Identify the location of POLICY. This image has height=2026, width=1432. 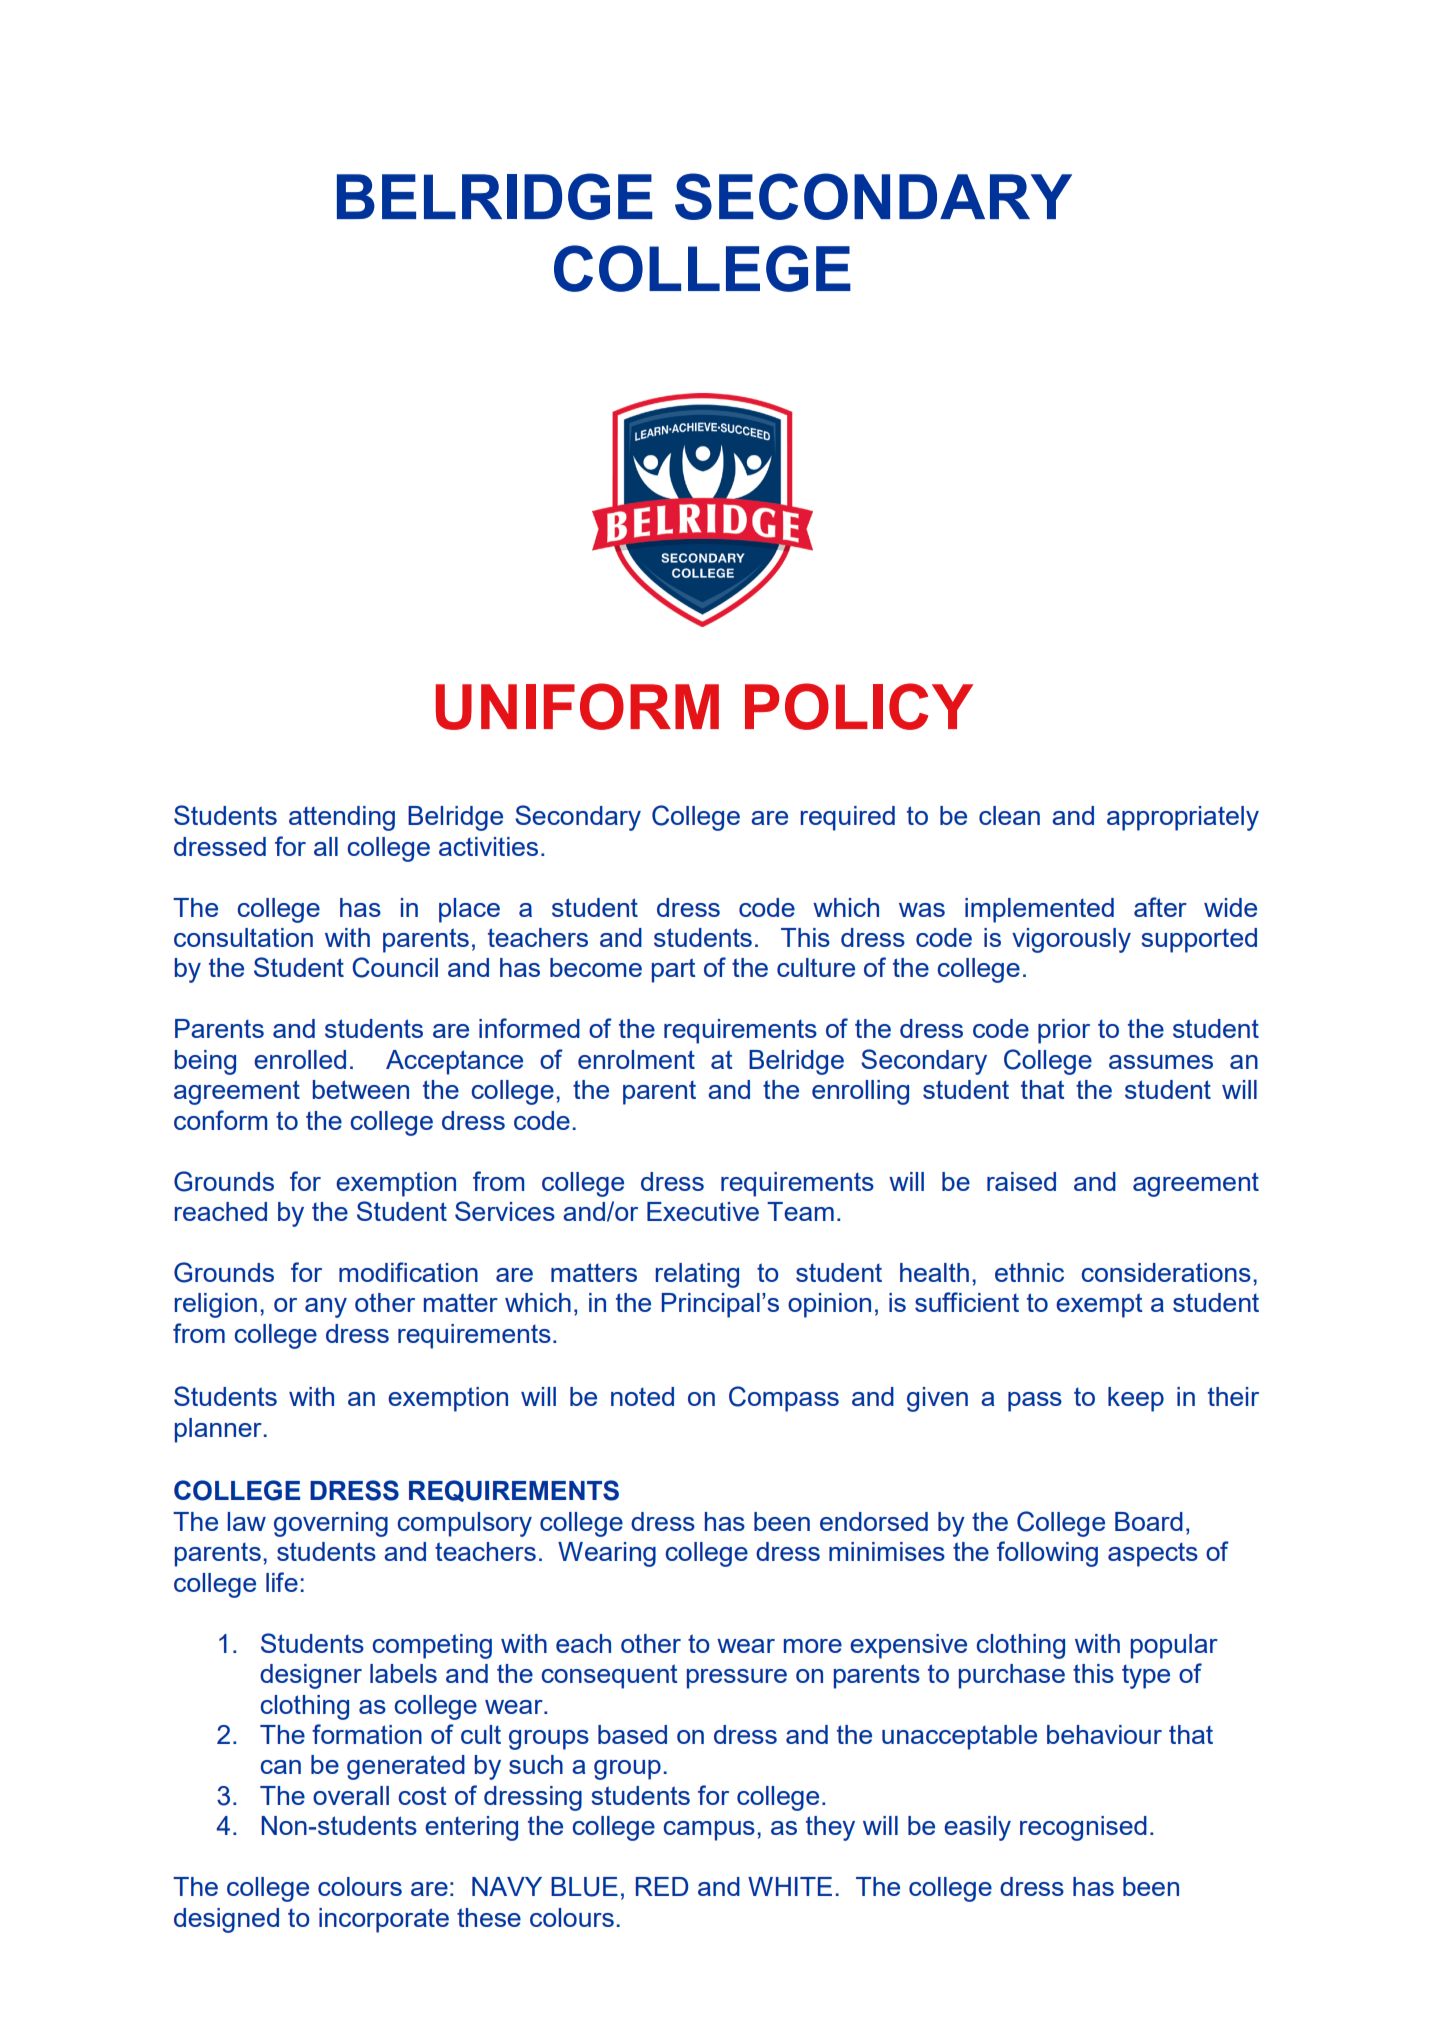
(859, 706).
